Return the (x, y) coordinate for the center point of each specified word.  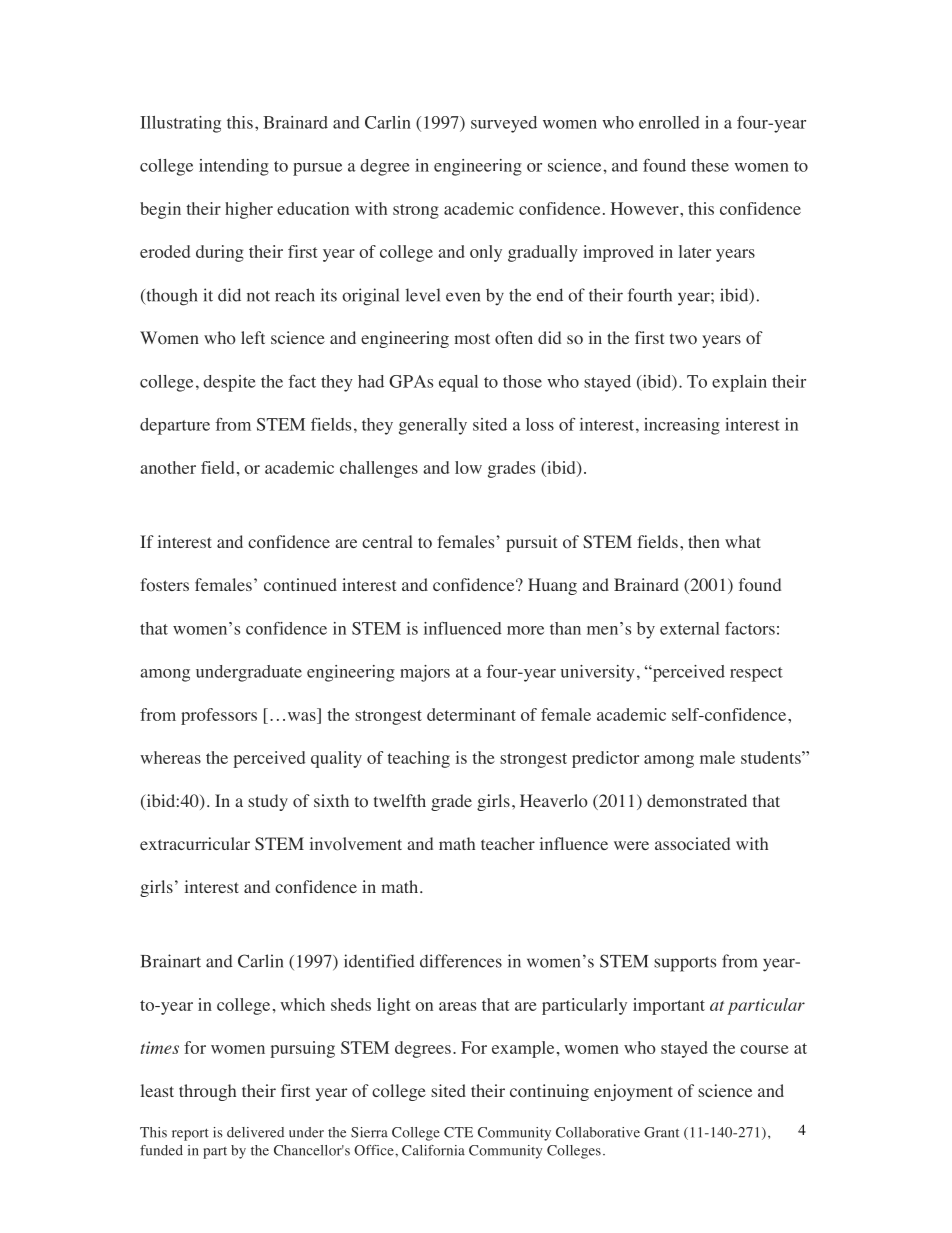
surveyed (504, 124)
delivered (255, 1132)
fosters (164, 585)
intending (234, 167)
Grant (661, 1132)
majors (425, 673)
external (690, 628)
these (710, 165)
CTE (458, 1132)
